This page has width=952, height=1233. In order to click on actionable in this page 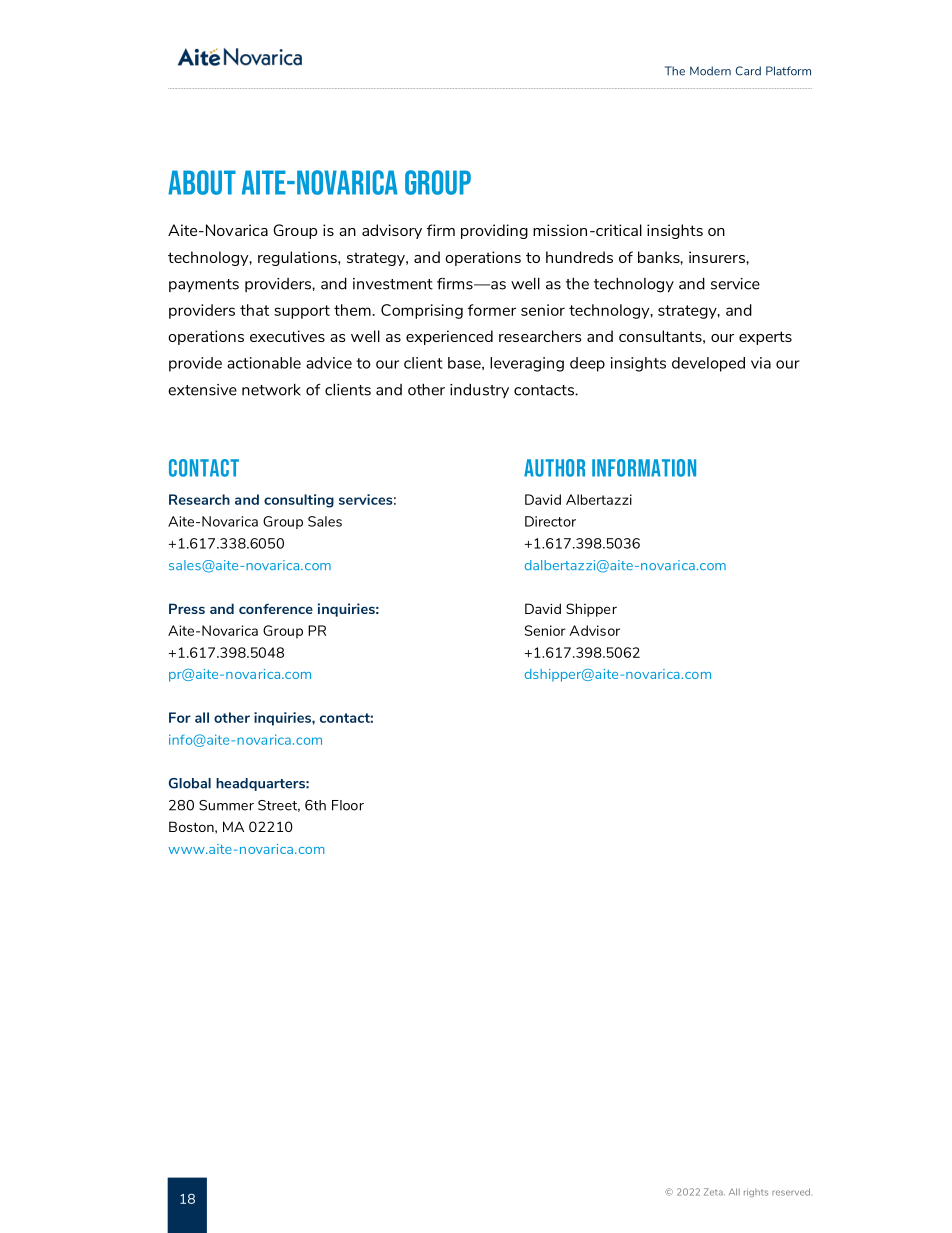, I will do `click(264, 363)`.
